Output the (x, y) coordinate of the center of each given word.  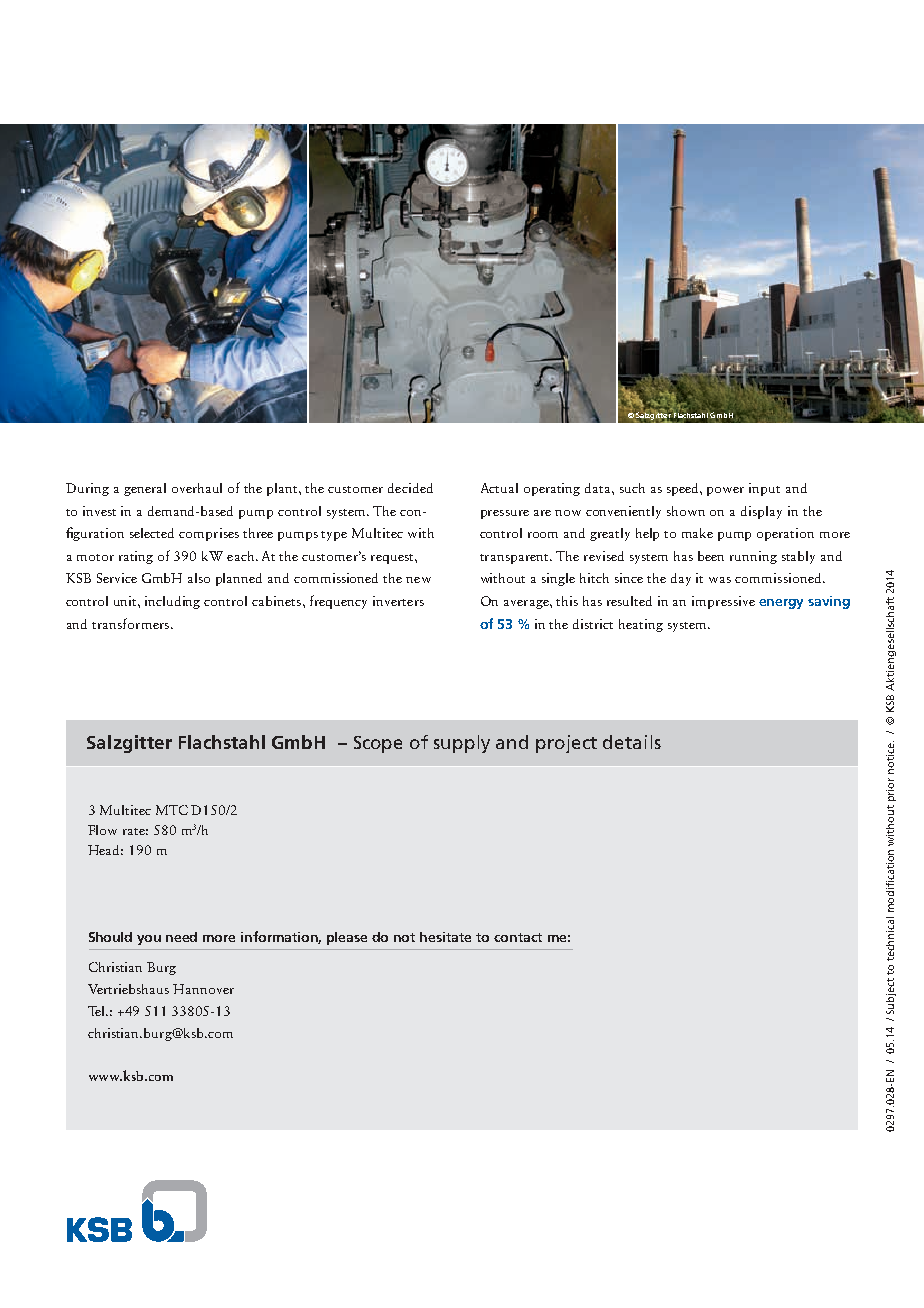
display (761, 512)
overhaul (197, 488)
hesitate (445, 937)
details (632, 742)
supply (462, 744)
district (593, 624)
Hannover (203, 989)
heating (641, 625)
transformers (132, 623)
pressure (505, 514)
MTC (172, 810)
